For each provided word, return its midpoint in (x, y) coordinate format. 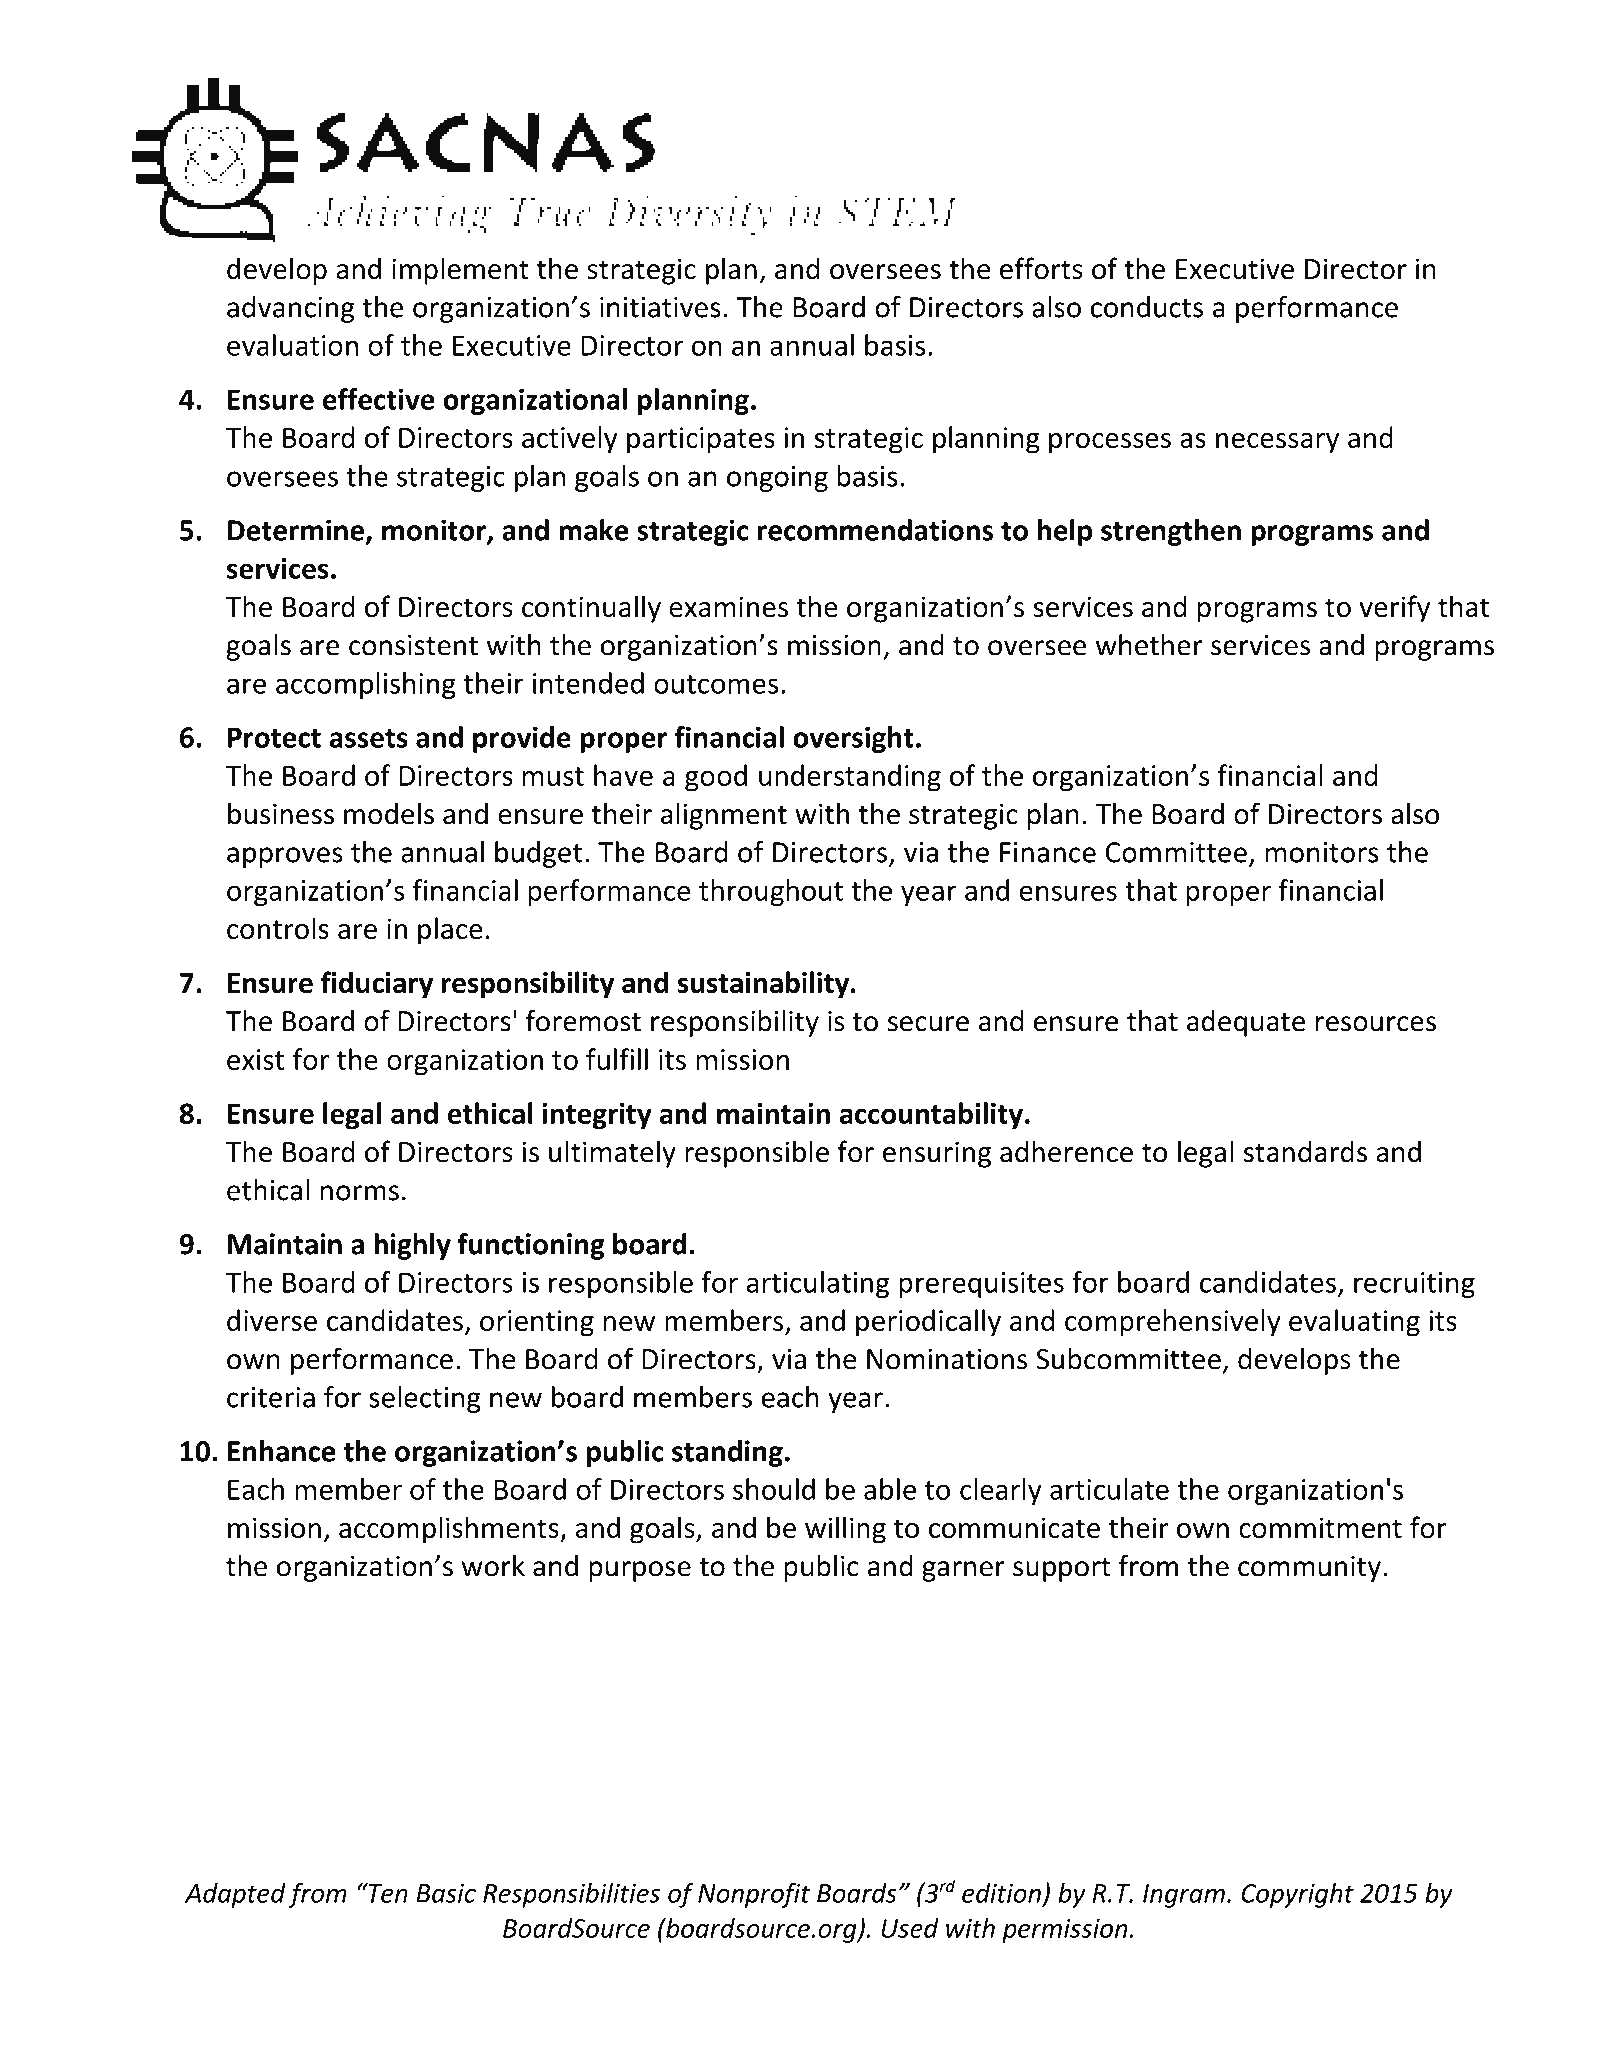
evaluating (1354, 1323)
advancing (291, 309)
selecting (425, 1399)
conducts (1147, 307)
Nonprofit (754, 1895)
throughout (771, 892)
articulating (818, 1284)
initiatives (660, 307)
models (389, 813)
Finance (1048, 852)
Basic (446, 1893)
